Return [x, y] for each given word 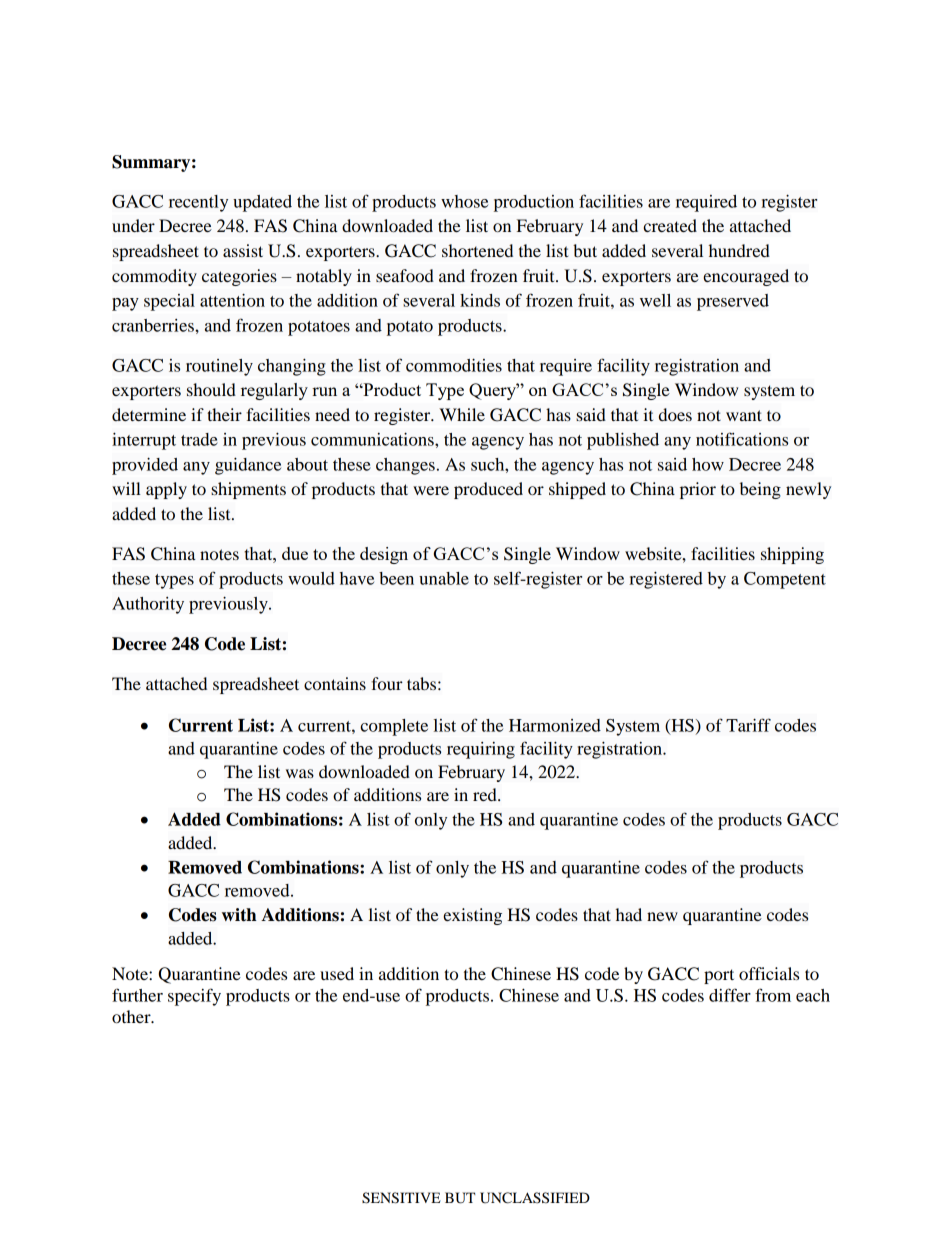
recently [198, 203]
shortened [477, 250]
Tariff [748, 725]
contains [335, 683]
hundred [739, 250]
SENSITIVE [401, 1198]
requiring [481, 750]
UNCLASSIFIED [535, 1198]
